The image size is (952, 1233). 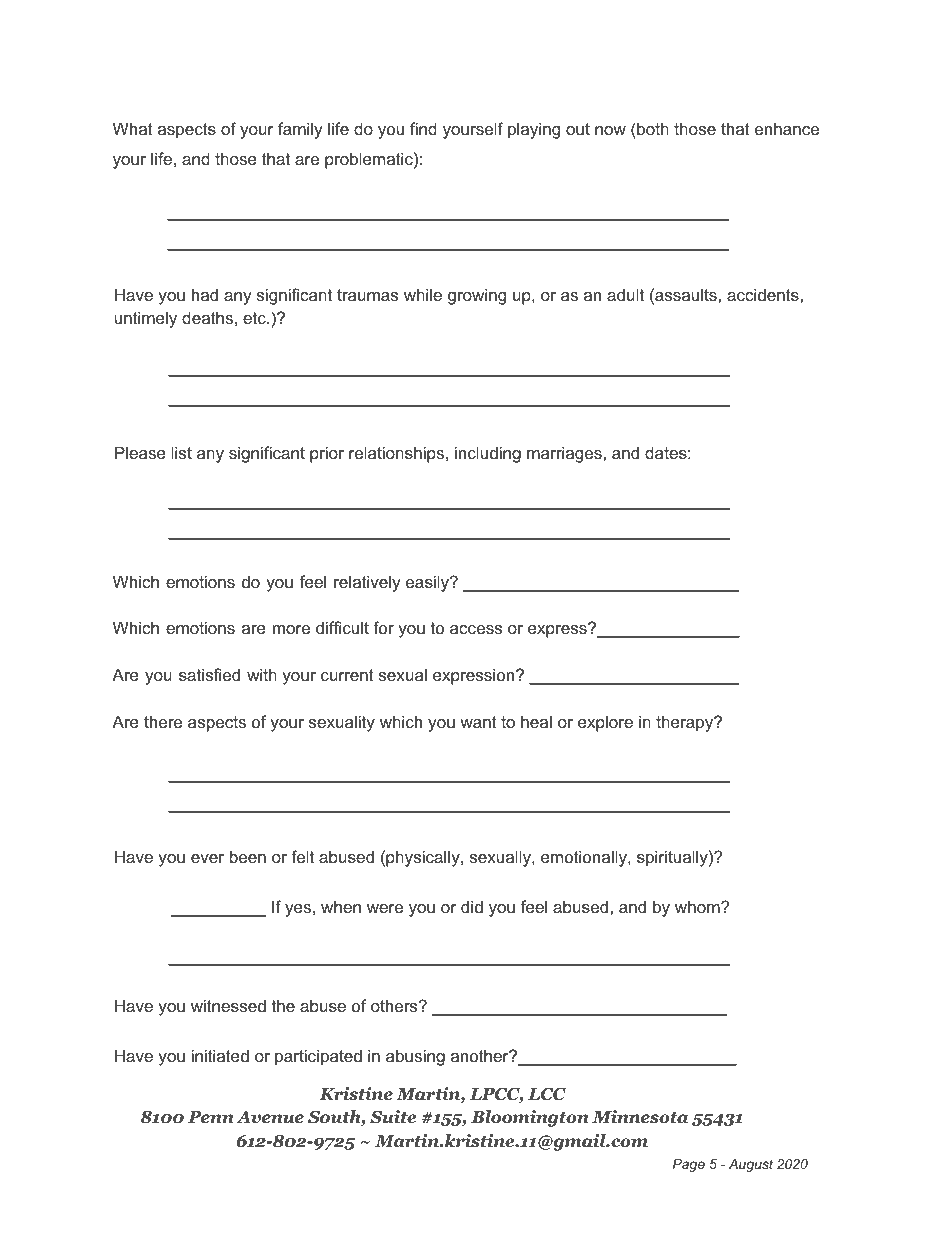 I want to click on therapy, so click(x=685, y=723).
